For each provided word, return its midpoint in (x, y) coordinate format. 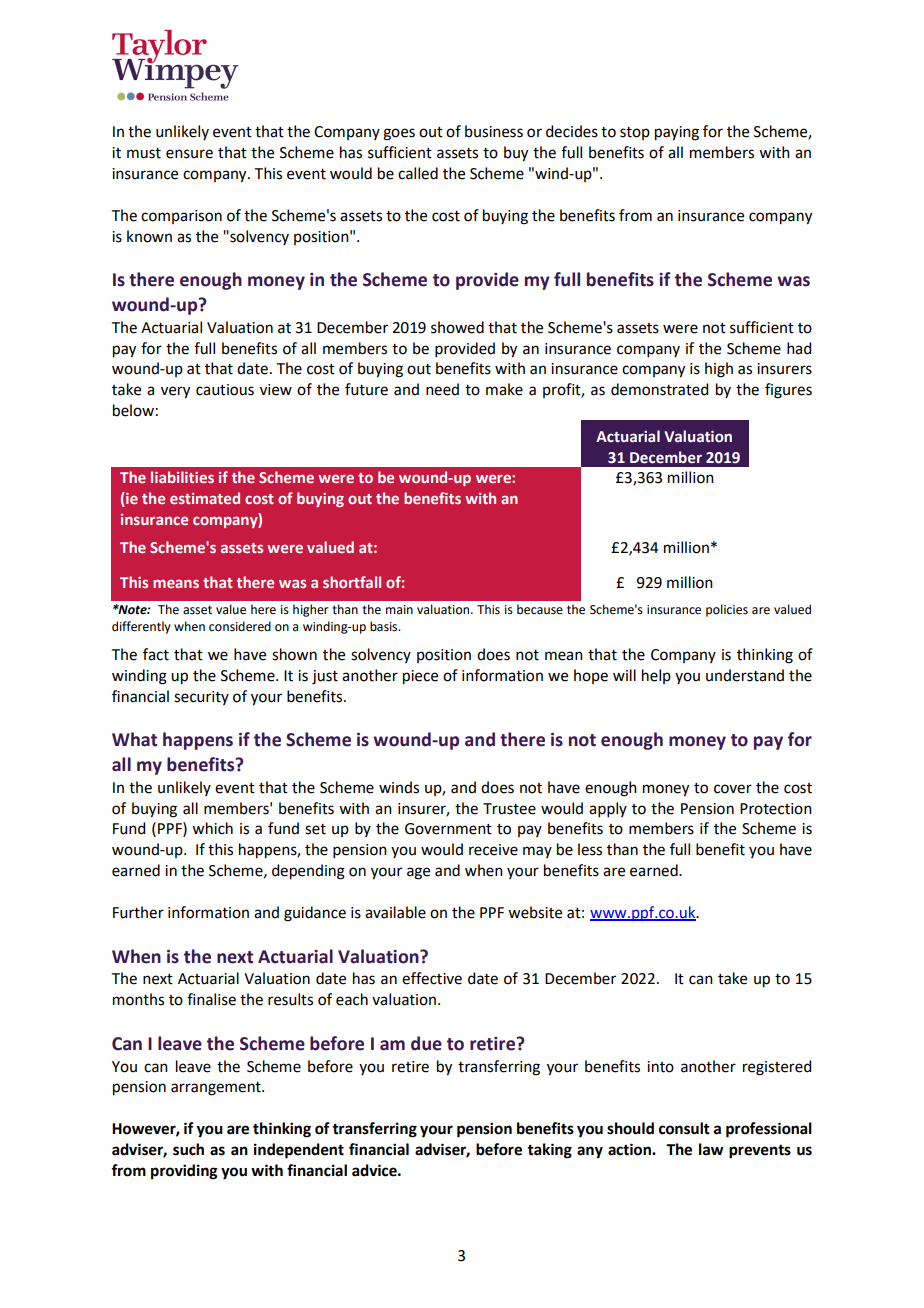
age (418, 873)
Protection (776, 809)
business (494, 131)
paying (677, 133)
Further (138, 912)
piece (420, 677)
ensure (189, 154)
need (442, 389)
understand (745, 675)
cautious (225, 390)
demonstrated (659, 389)
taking (549, 1151)
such (188, 1149)
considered (240, 626)
